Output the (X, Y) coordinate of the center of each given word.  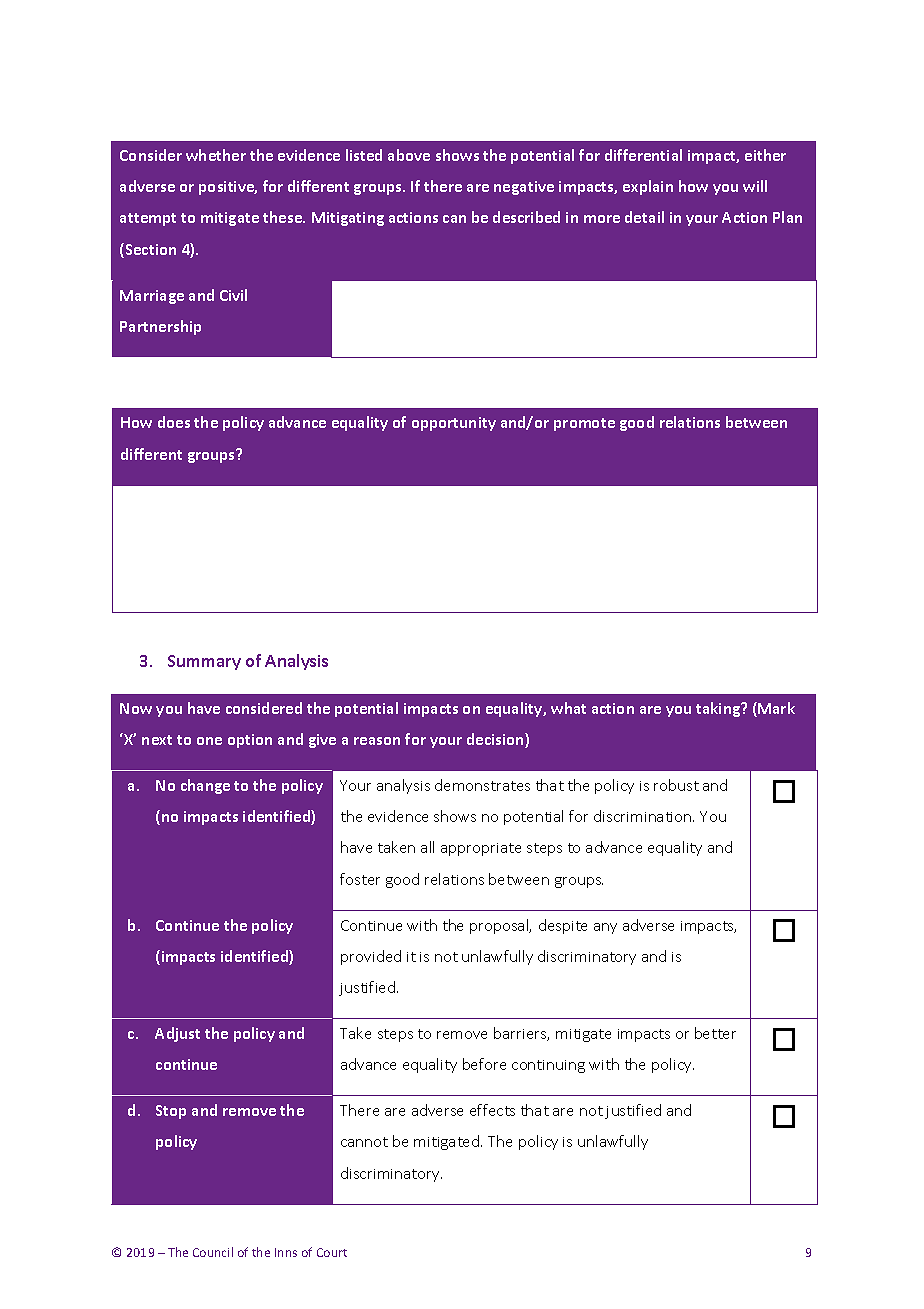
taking (719, 709)
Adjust (177, 1034)
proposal (500, 926)
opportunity (454, 424)
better (715, 1033)
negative (524, 188)
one (209, 741)
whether (216, 155)
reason (377, 741)
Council (213, 1252)
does (174, 422)
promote (584, 424)
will (755, 186)
